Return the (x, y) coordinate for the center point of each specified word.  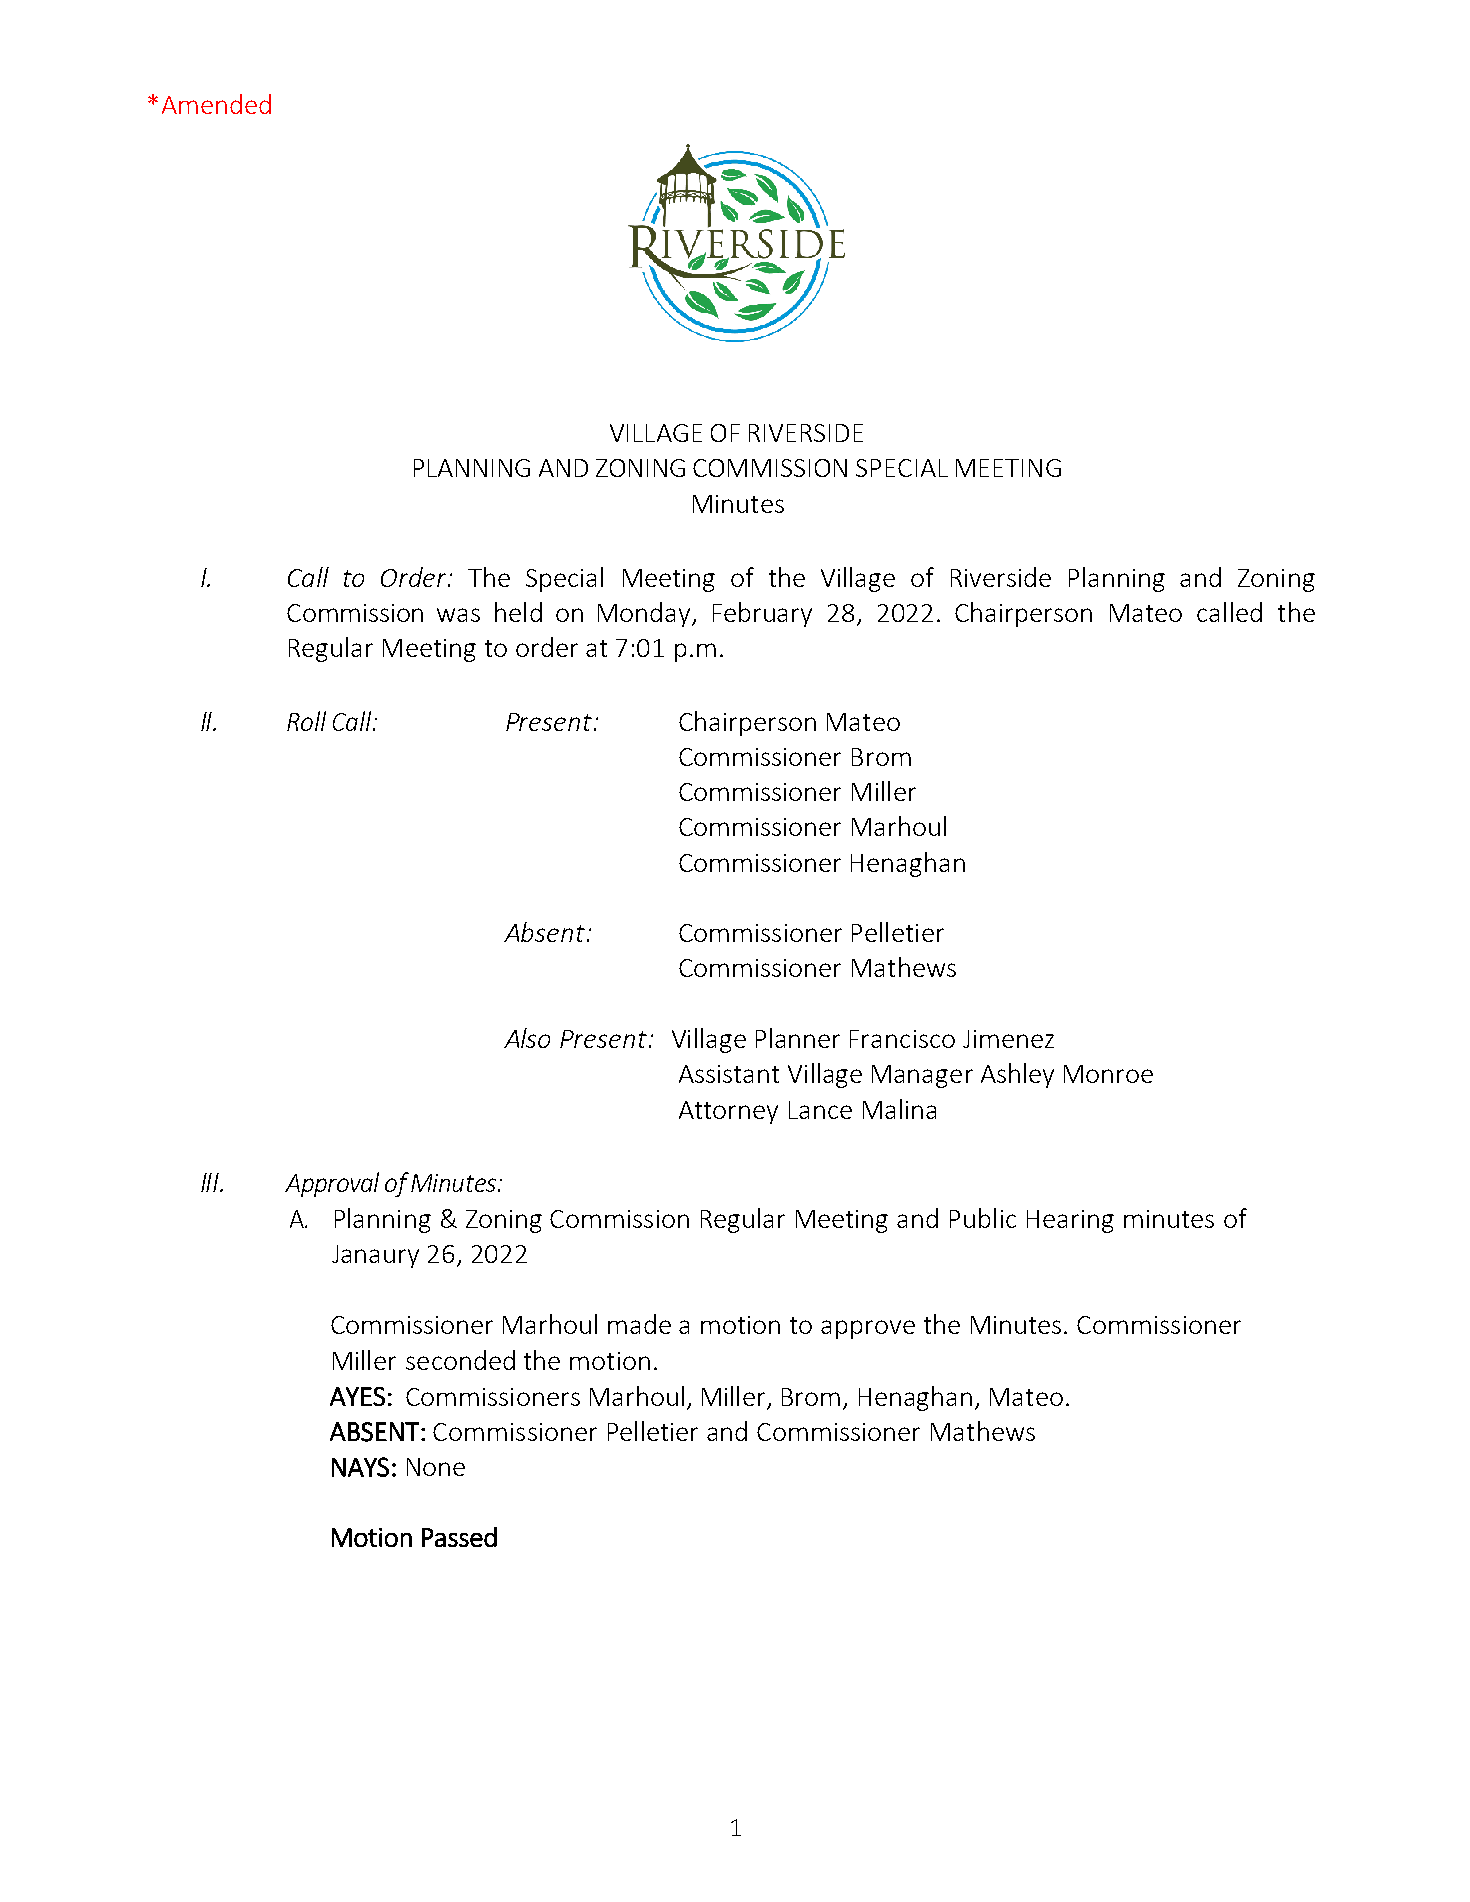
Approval (332, 1184)
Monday (645, 614)
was (458, 615)
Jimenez (1008, 1039)
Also (527, 1038)
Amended (216, 104)
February (762, 614)
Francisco (902, 1039)
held (518, 612)
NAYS (360, 1467)
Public (983, 1218)
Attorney (728, 1112)
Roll (306, 721)
